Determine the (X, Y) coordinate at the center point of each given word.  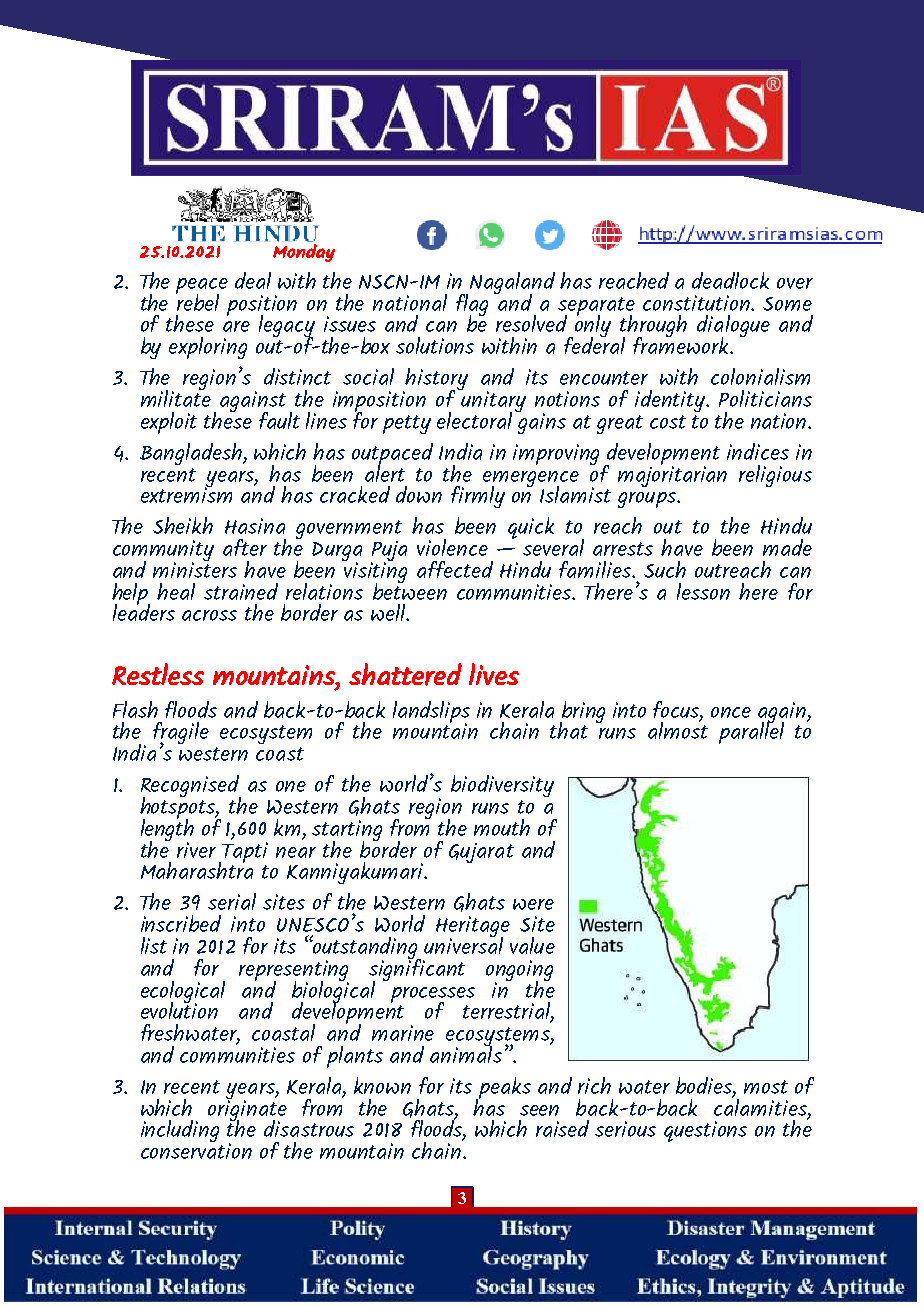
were (533, 904)
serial (232, 901)
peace (202, 287)
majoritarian (672, 475)
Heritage (473, 928)
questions (705, 1131)
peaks (503, 1089)
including (180, 1131)
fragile (181, 734)
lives (494, 674)
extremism (186, 494)
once (731, 712)
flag (472, 306)
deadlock (730, 280)
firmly (478, 497)
